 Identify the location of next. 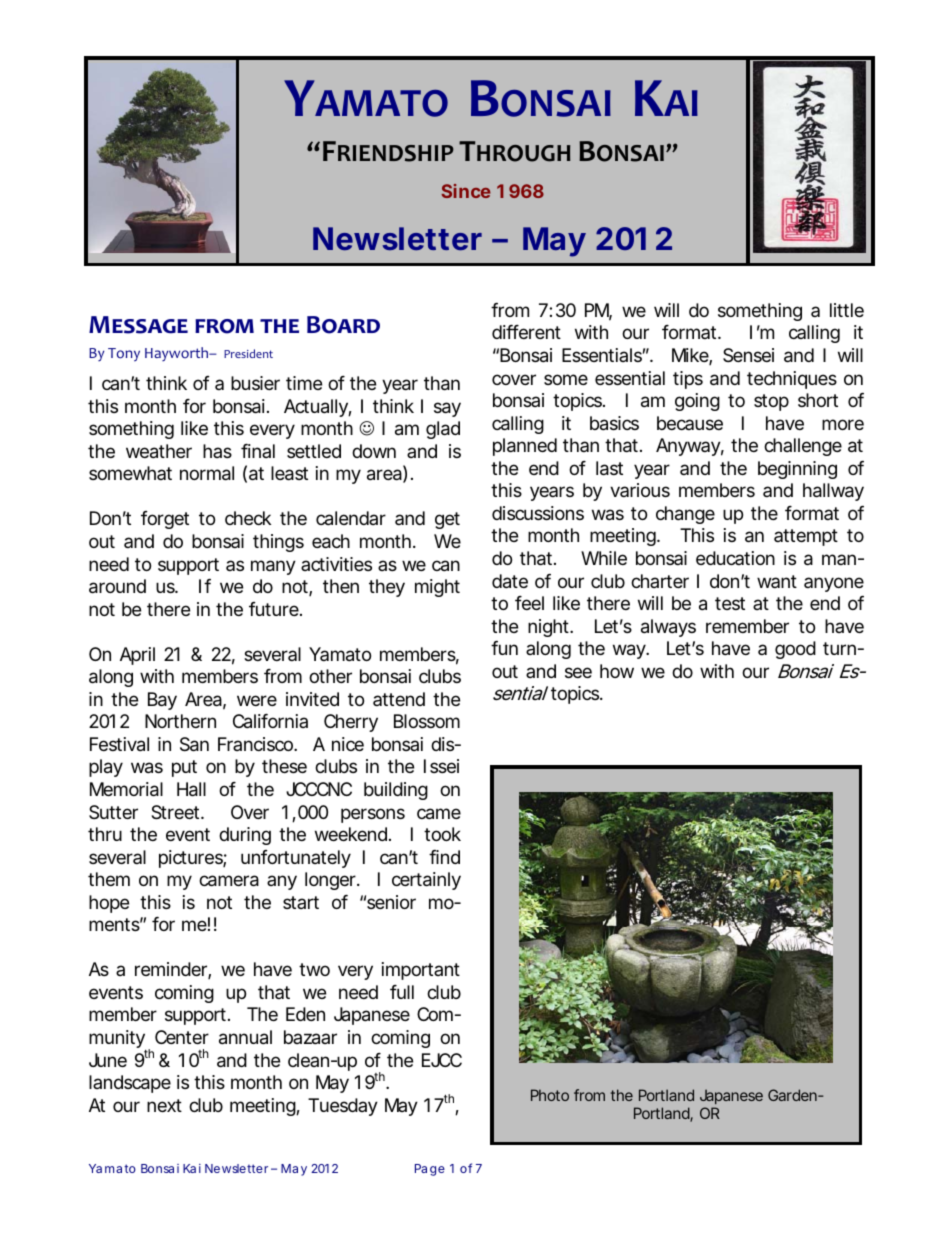
(164, 1105).
